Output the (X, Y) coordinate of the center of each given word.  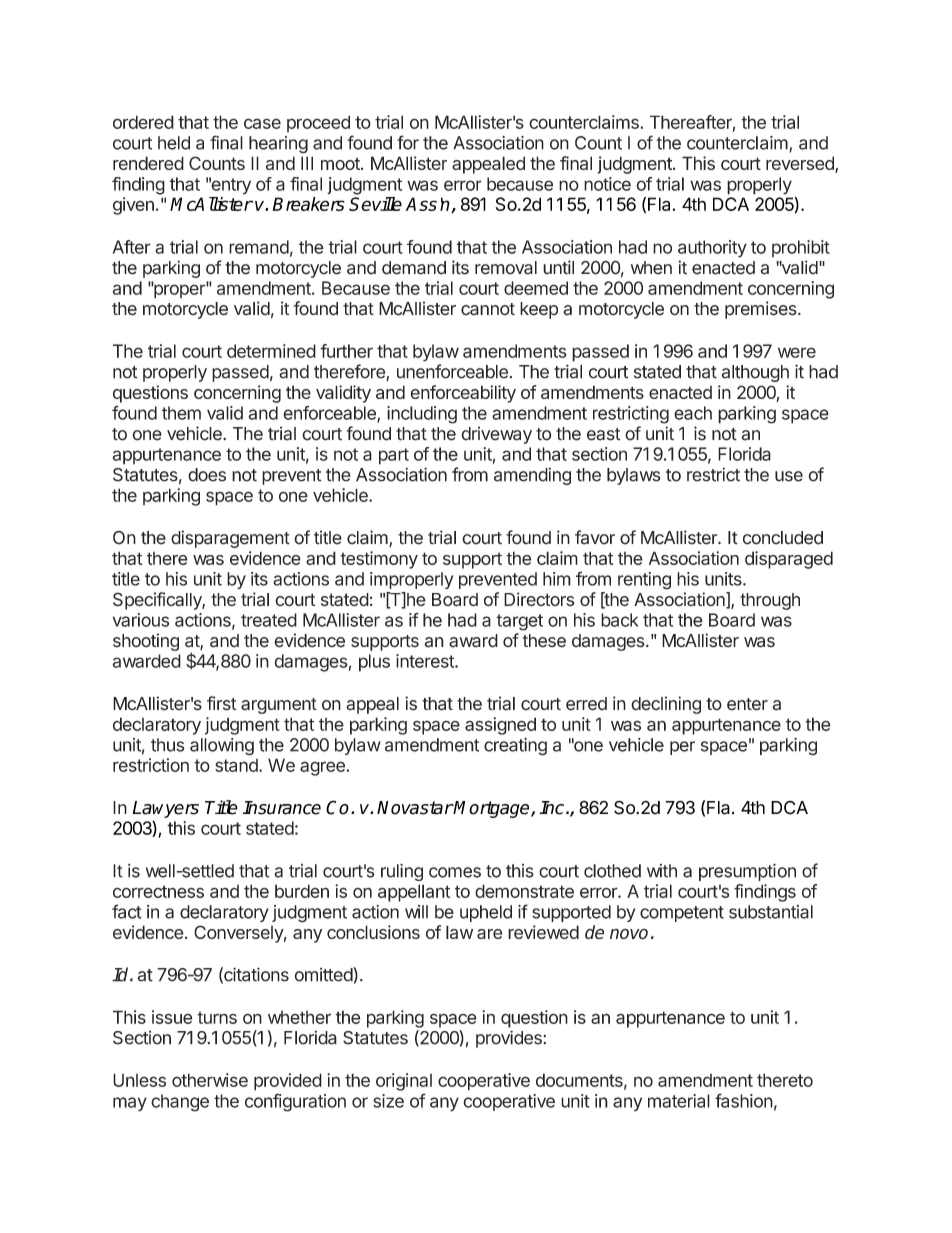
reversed (801, 164)
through (770, 601)
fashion (744, 1100)
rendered (148, 163)
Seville (375, 204)
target (519, 622)
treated (269, 620)
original (404, 1082)
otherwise (210, 1080)
